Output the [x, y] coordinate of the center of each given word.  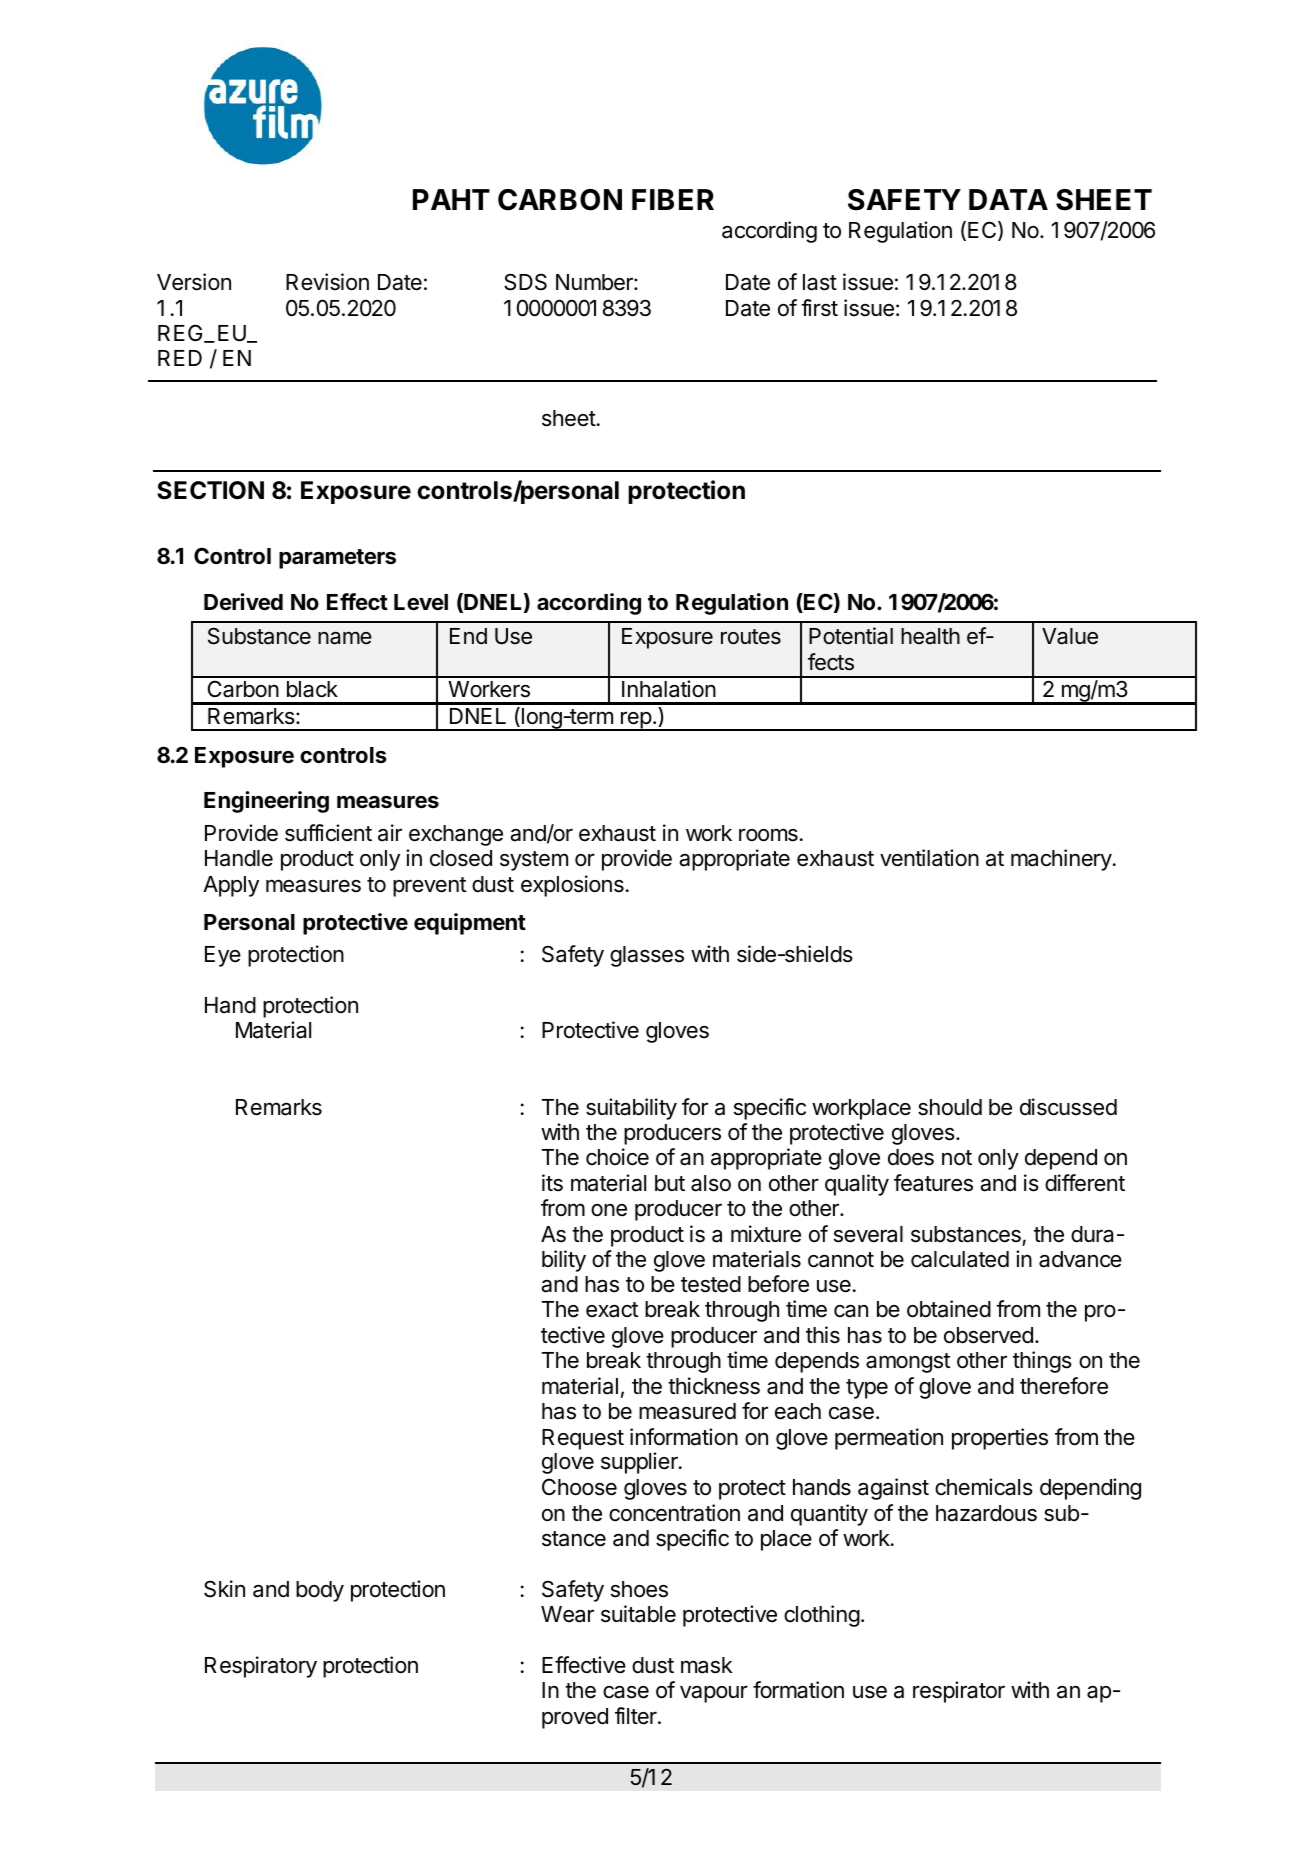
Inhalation [669, 689]
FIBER [673, 199]
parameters [337, 559]
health [930, 636]
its [552, 1183]
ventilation [929, 858]
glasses [647, 956]
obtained [949, 1309]
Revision [327, 282]
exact [612, 1310]
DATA [1008, 199]
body [320, 1591]
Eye [223, 956]
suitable [638, 1614]
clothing [822, 1616]
